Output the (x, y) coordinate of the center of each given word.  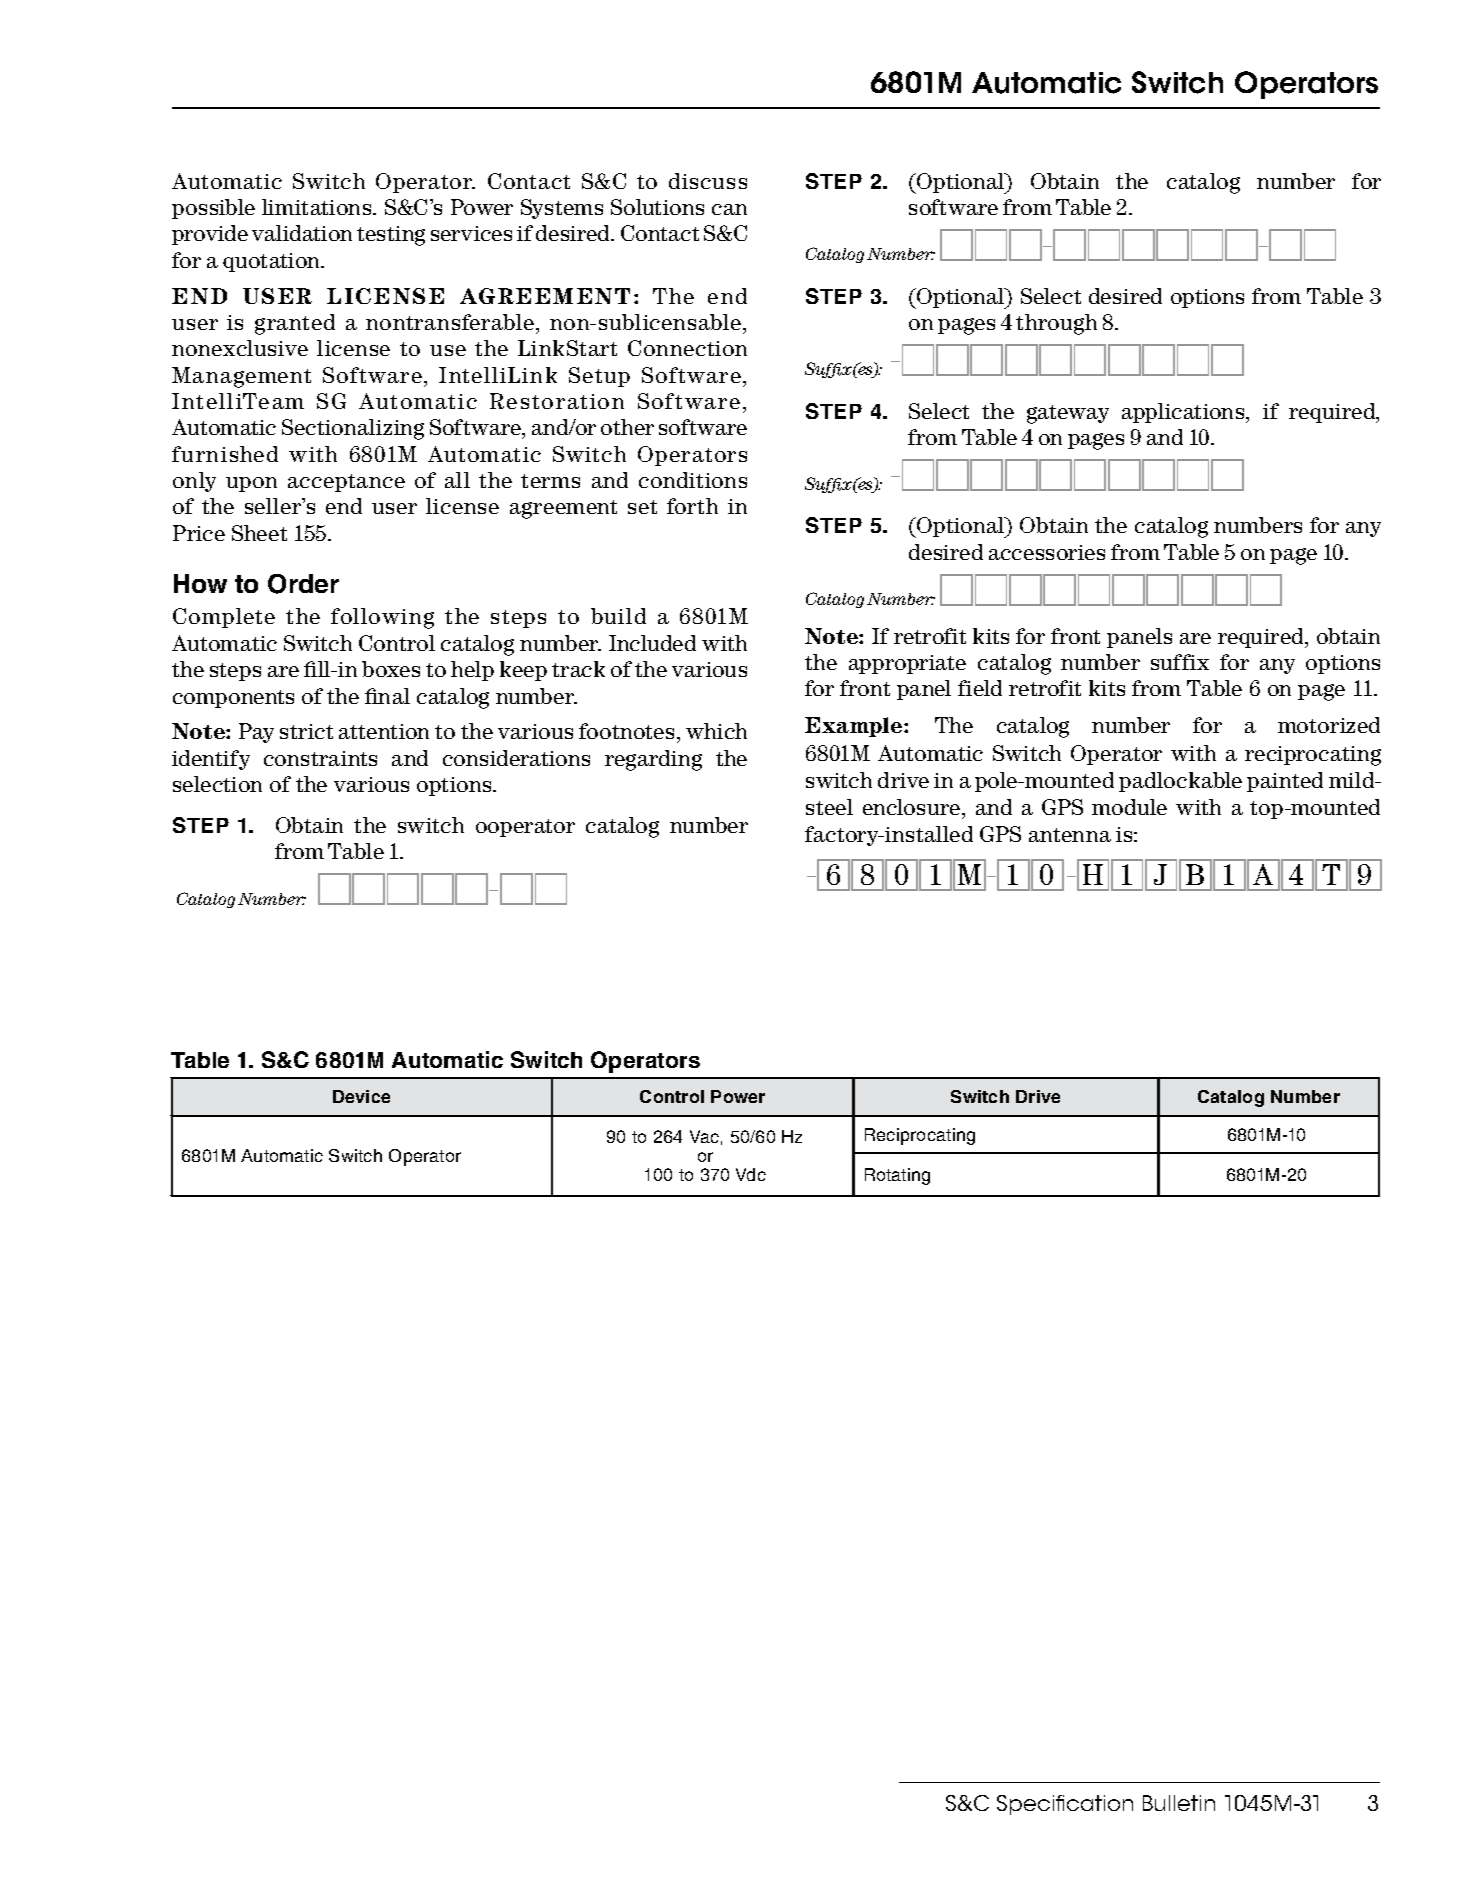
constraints (320, 758)
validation (302, 233)
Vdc (751, 1174)
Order (303, 584)
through (1056, 324)
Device (361, 1096)
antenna (1070, 835)
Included (652, 643)
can (729, 209)
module (1129, 807)
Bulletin (1179, 1803)
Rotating (897, 1176)
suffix (1180, 662)
